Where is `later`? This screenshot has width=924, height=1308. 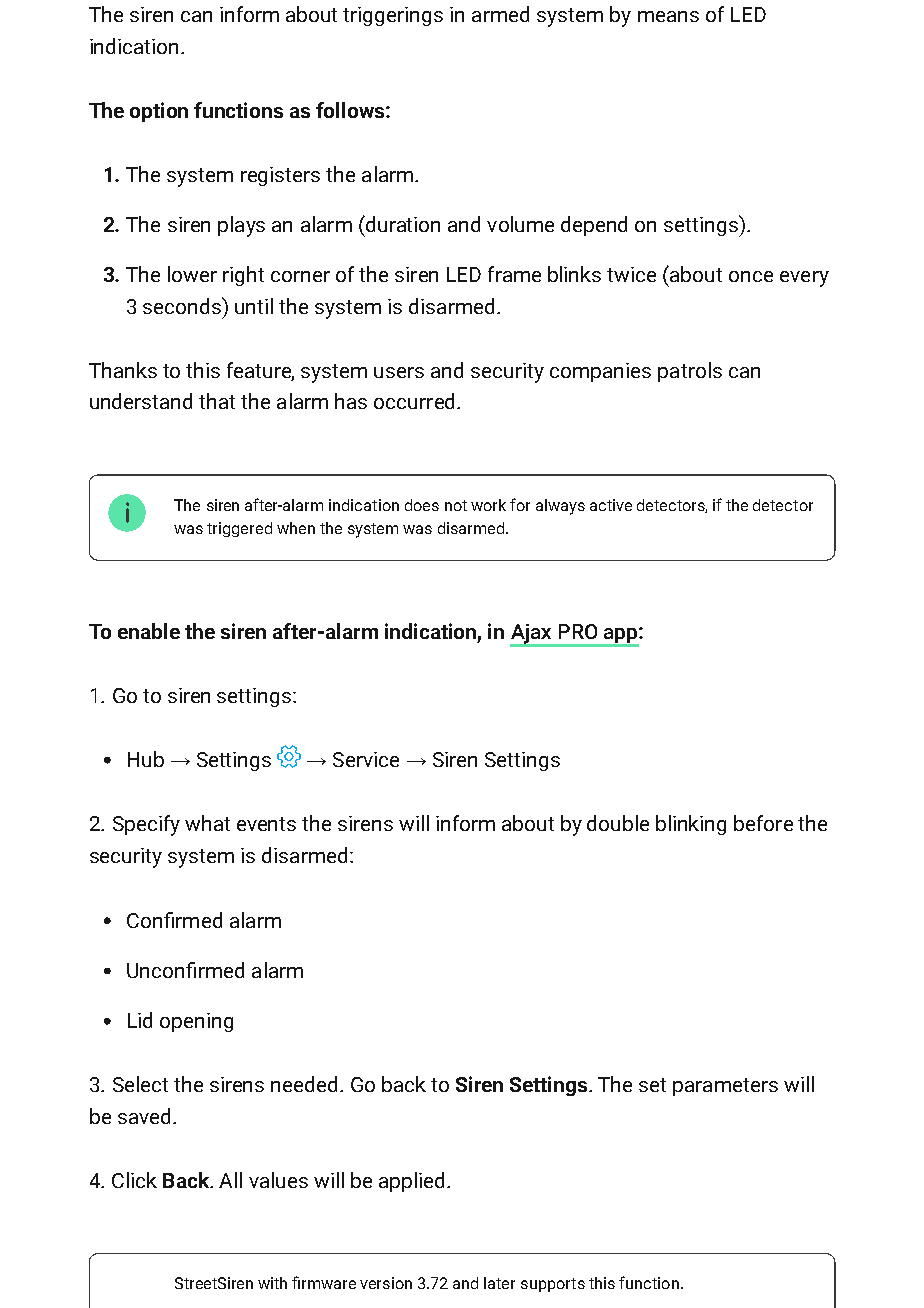 later is located at coordinates (499, 1283).
